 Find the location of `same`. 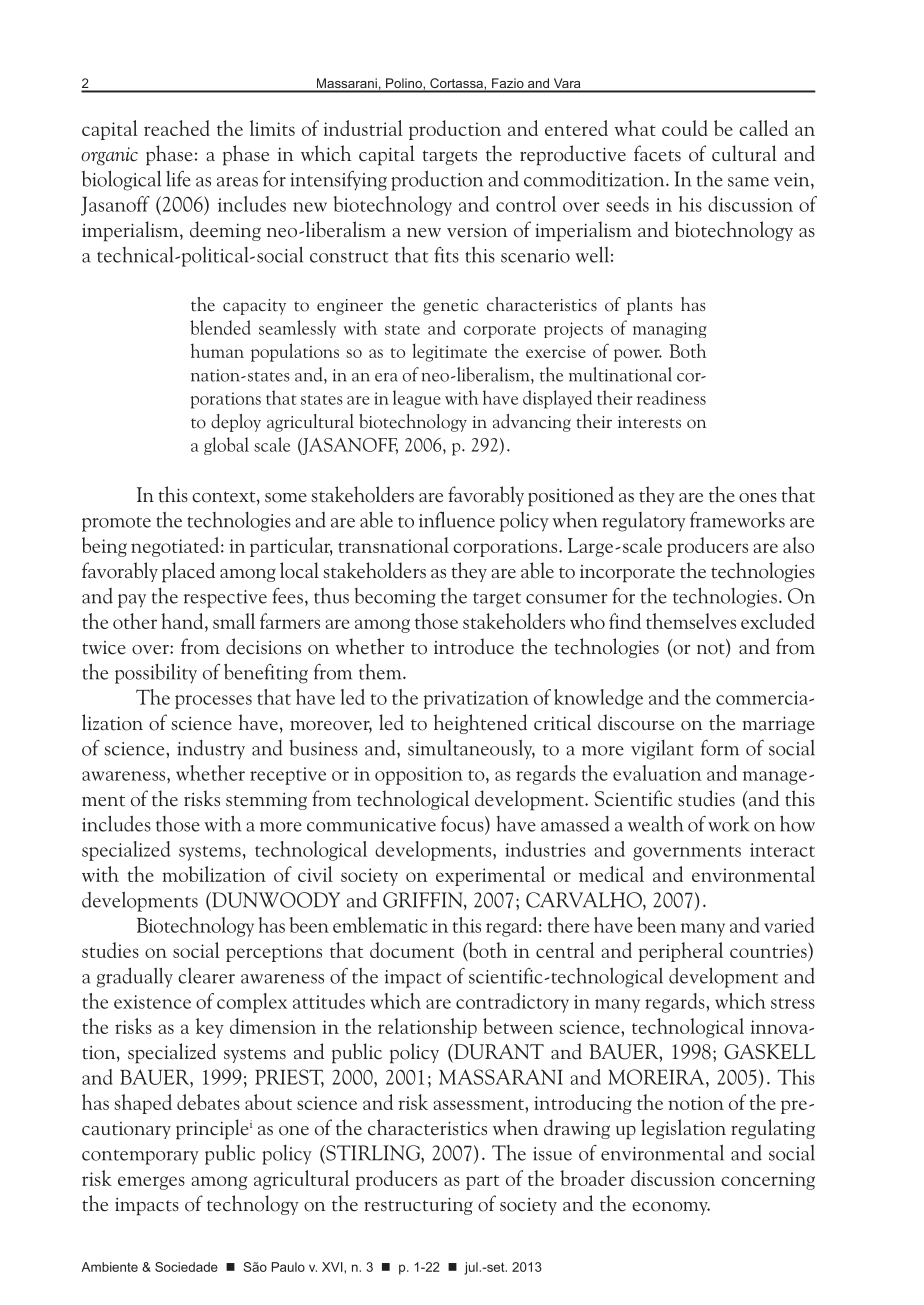

same is located at coordinates (748, 182).
